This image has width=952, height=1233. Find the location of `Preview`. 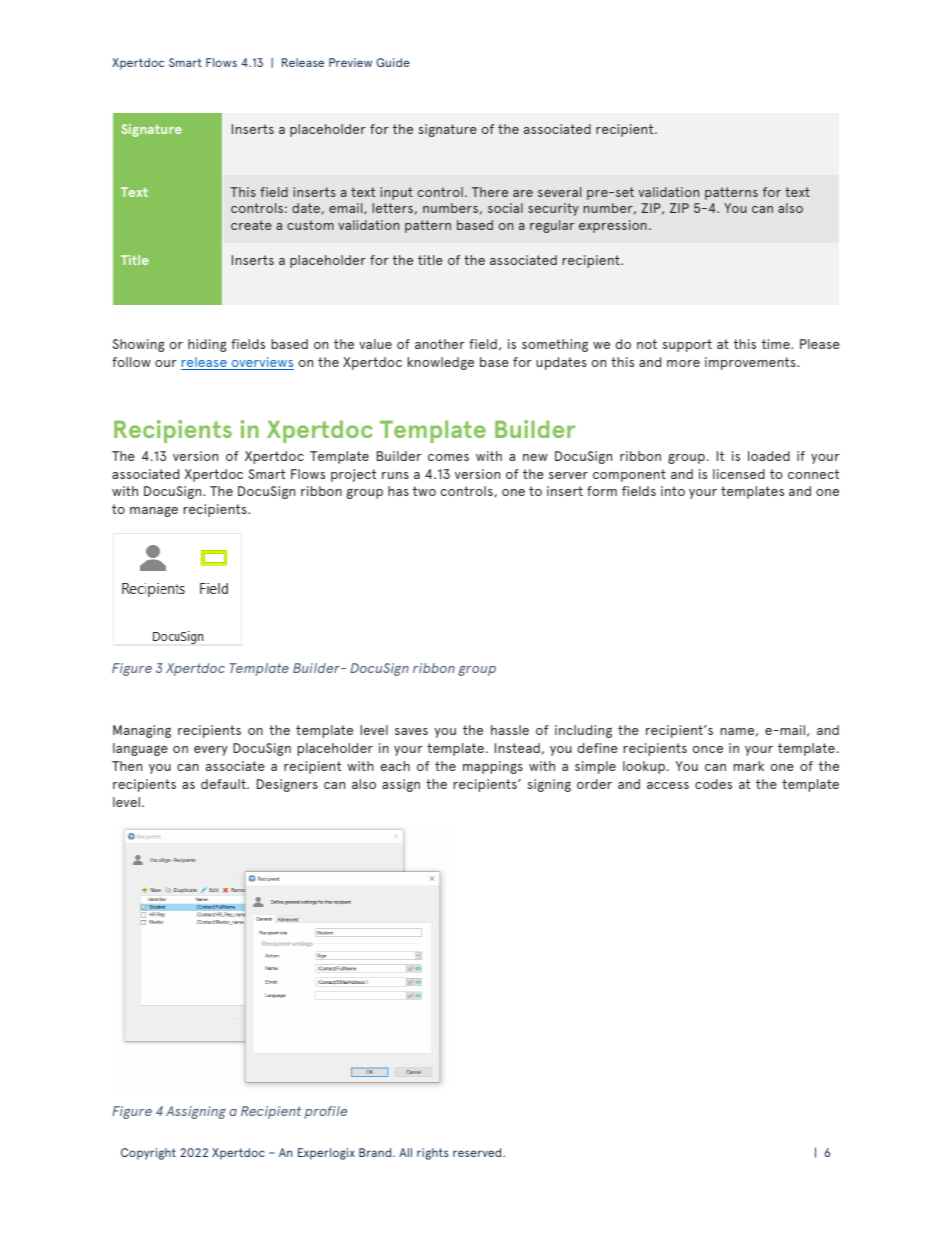

Preview is located at coordinates (350, 62).
